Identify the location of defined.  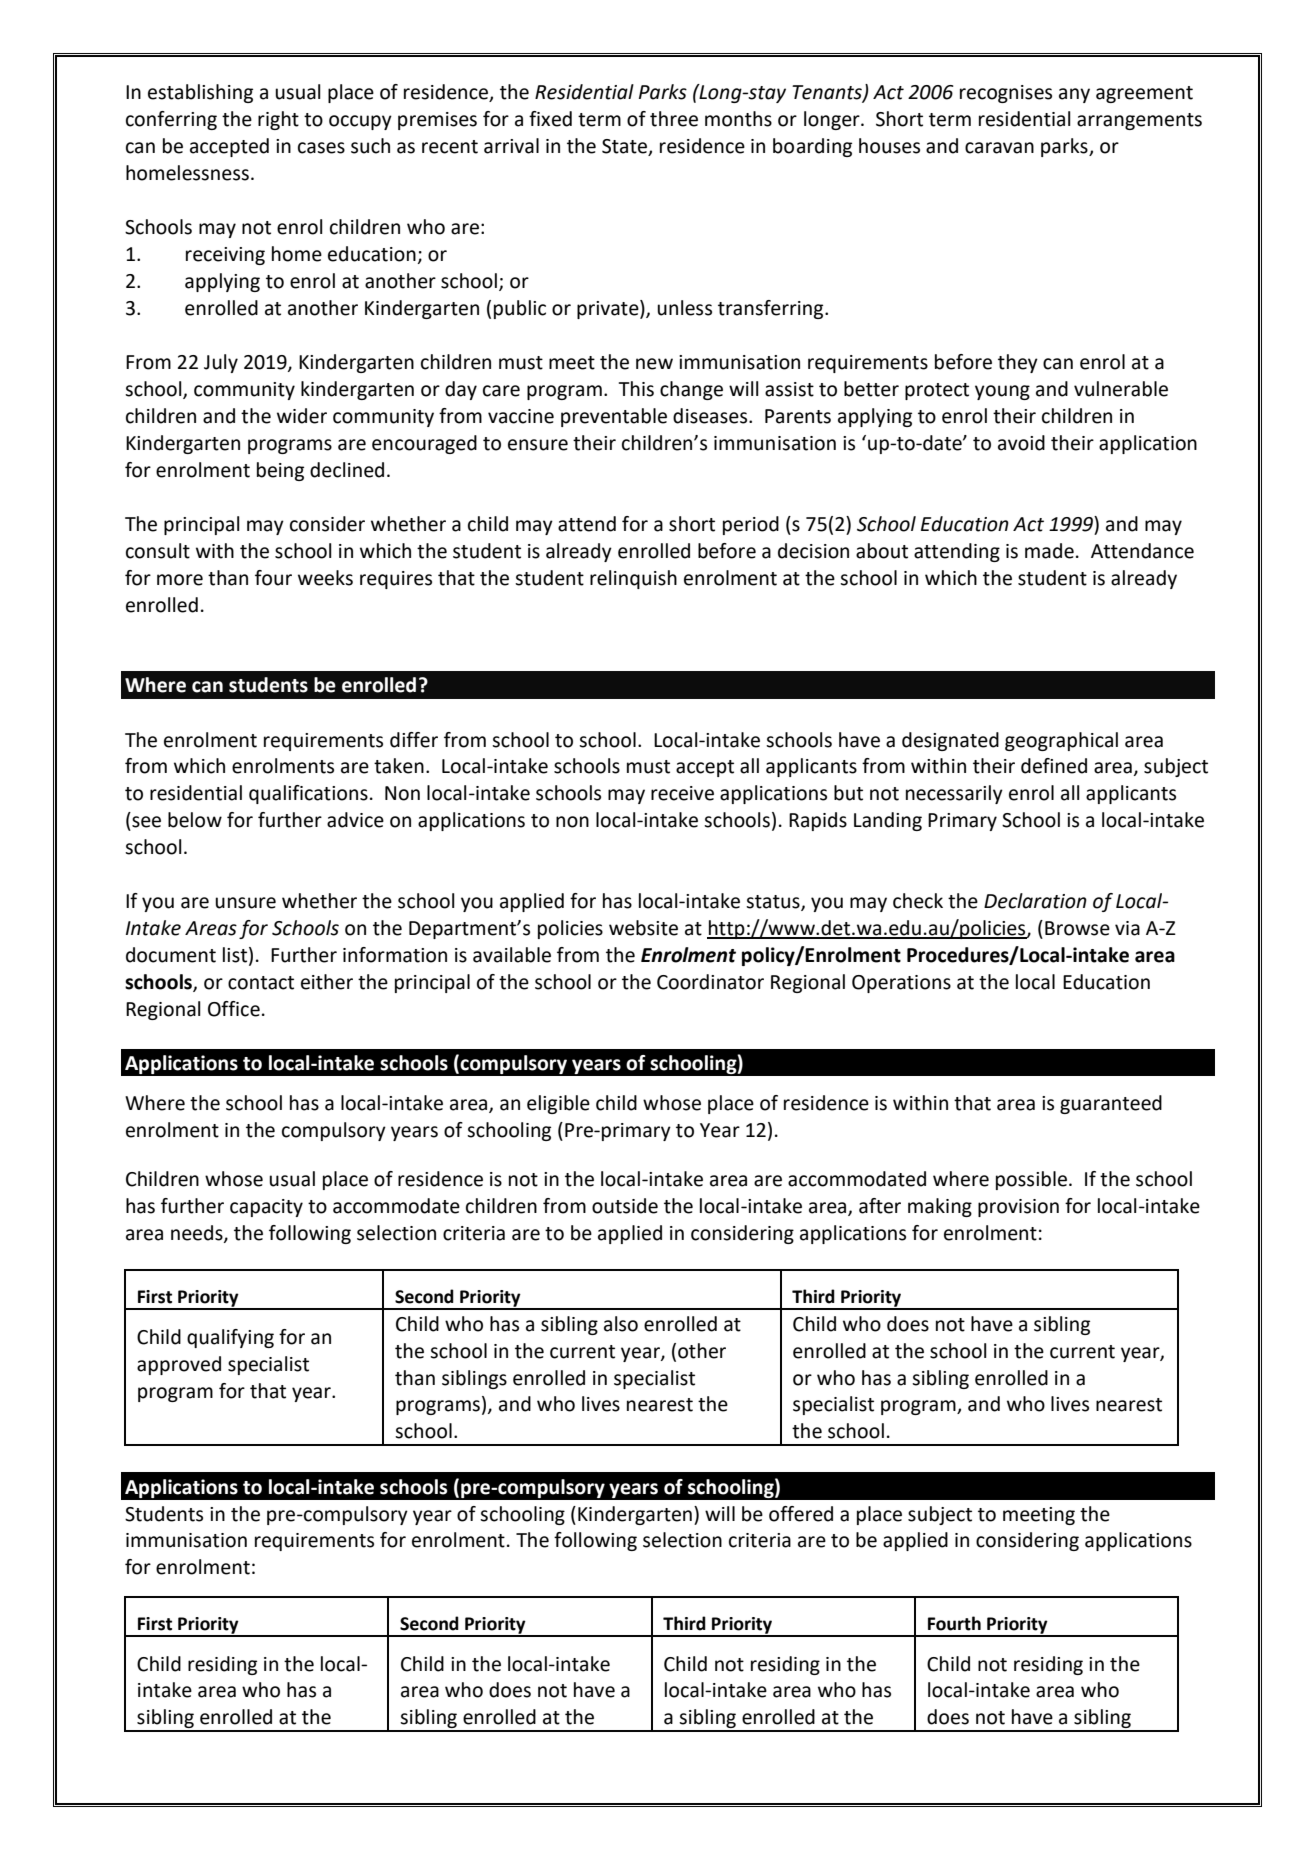
(1054, 766).
